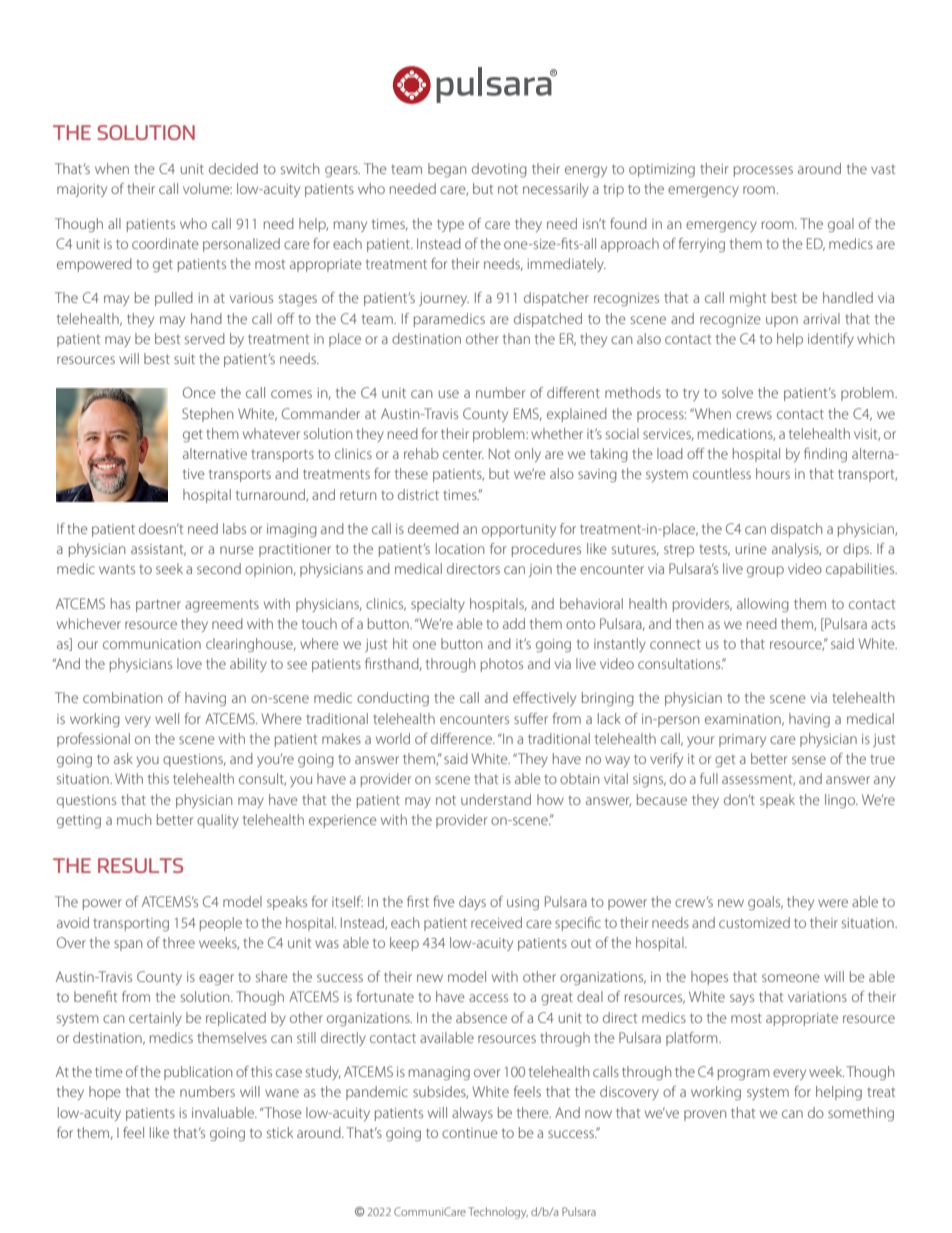  What do you see at coordinates (167, 718) in the page?
I see `well` at bounding box center [167, 718].
